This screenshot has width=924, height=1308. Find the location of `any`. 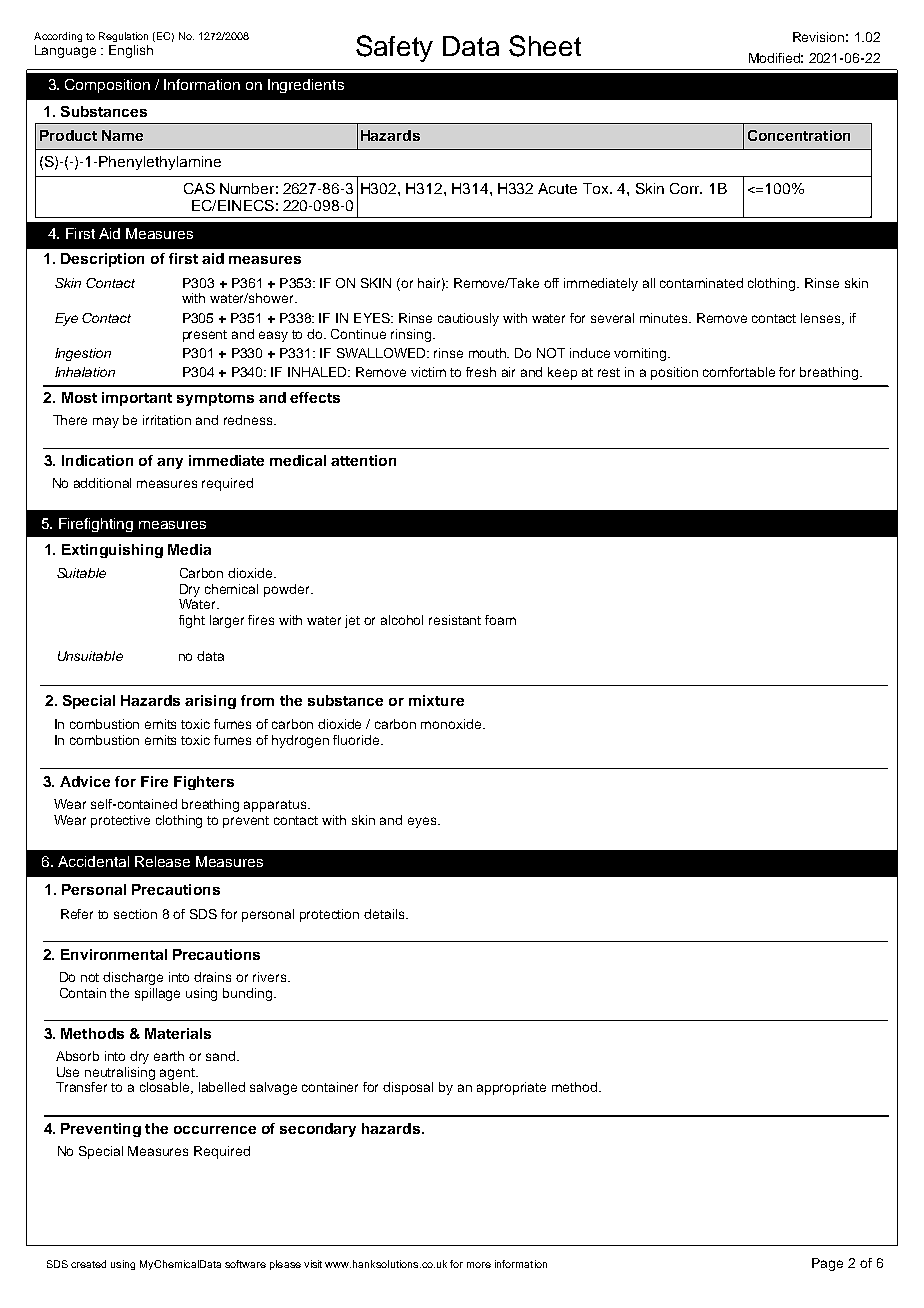

any is located at coordinates (170, 463).
